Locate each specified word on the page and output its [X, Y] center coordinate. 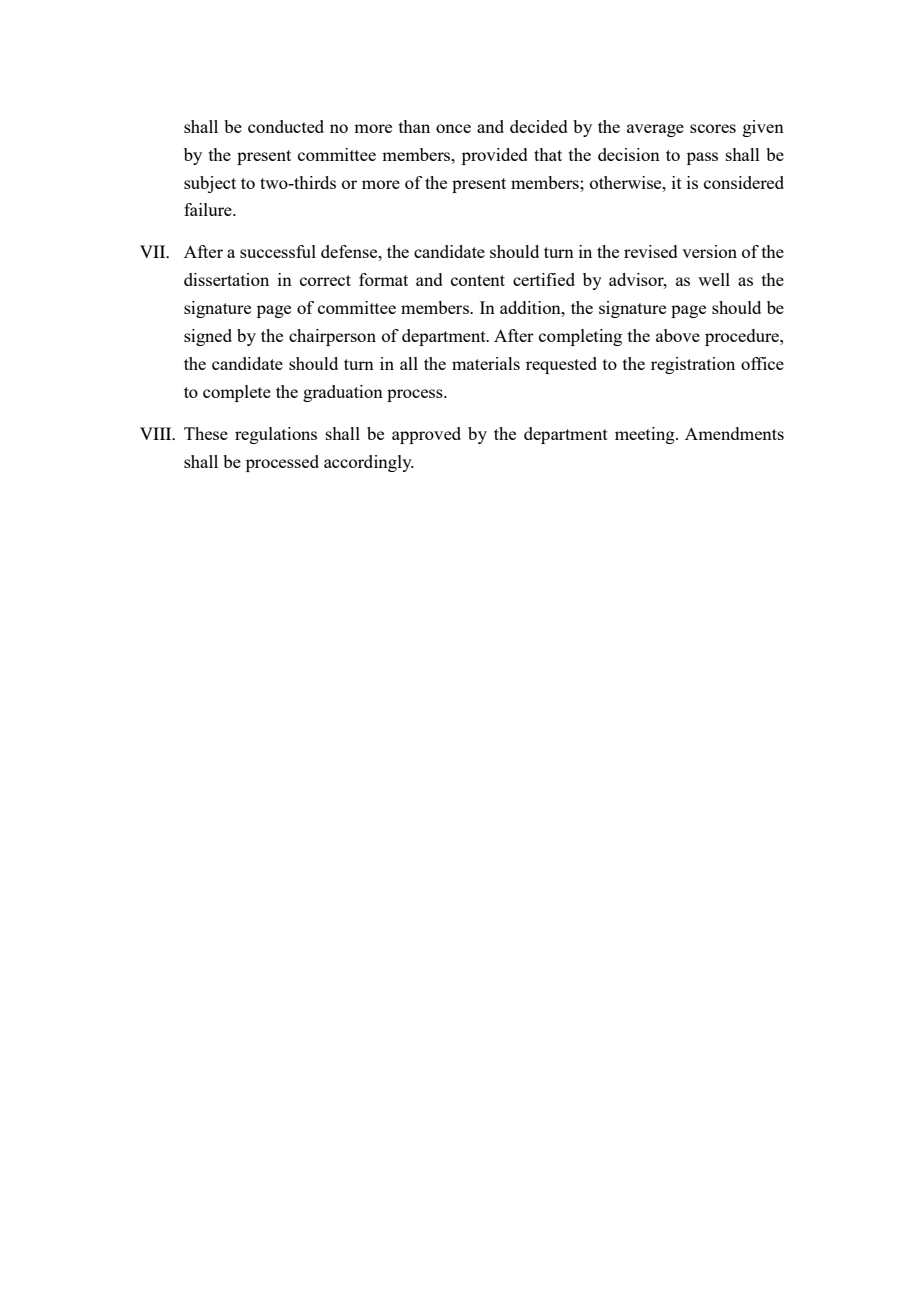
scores [713, 128]
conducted [286, 126]
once [453, 128]
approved [426, 435]
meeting [646, 435]
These [206, 433]
